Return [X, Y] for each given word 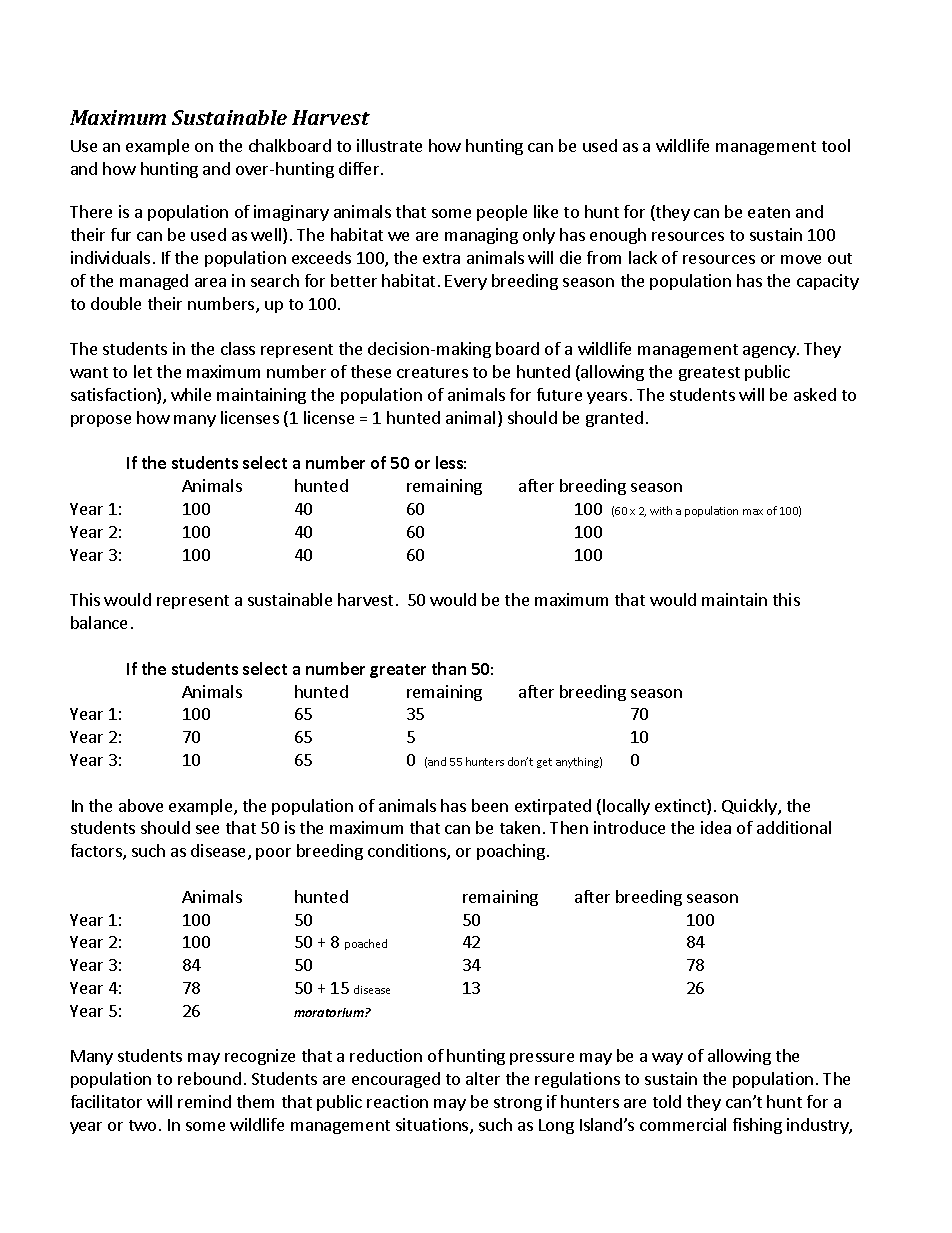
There [91, 211]
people [502, 213]
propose [101, 421]
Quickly [750, 807]
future [559, 394]
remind [204, 1101]
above [141, 805]
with [661, 510]
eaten [769, 212]
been [490, 805]
